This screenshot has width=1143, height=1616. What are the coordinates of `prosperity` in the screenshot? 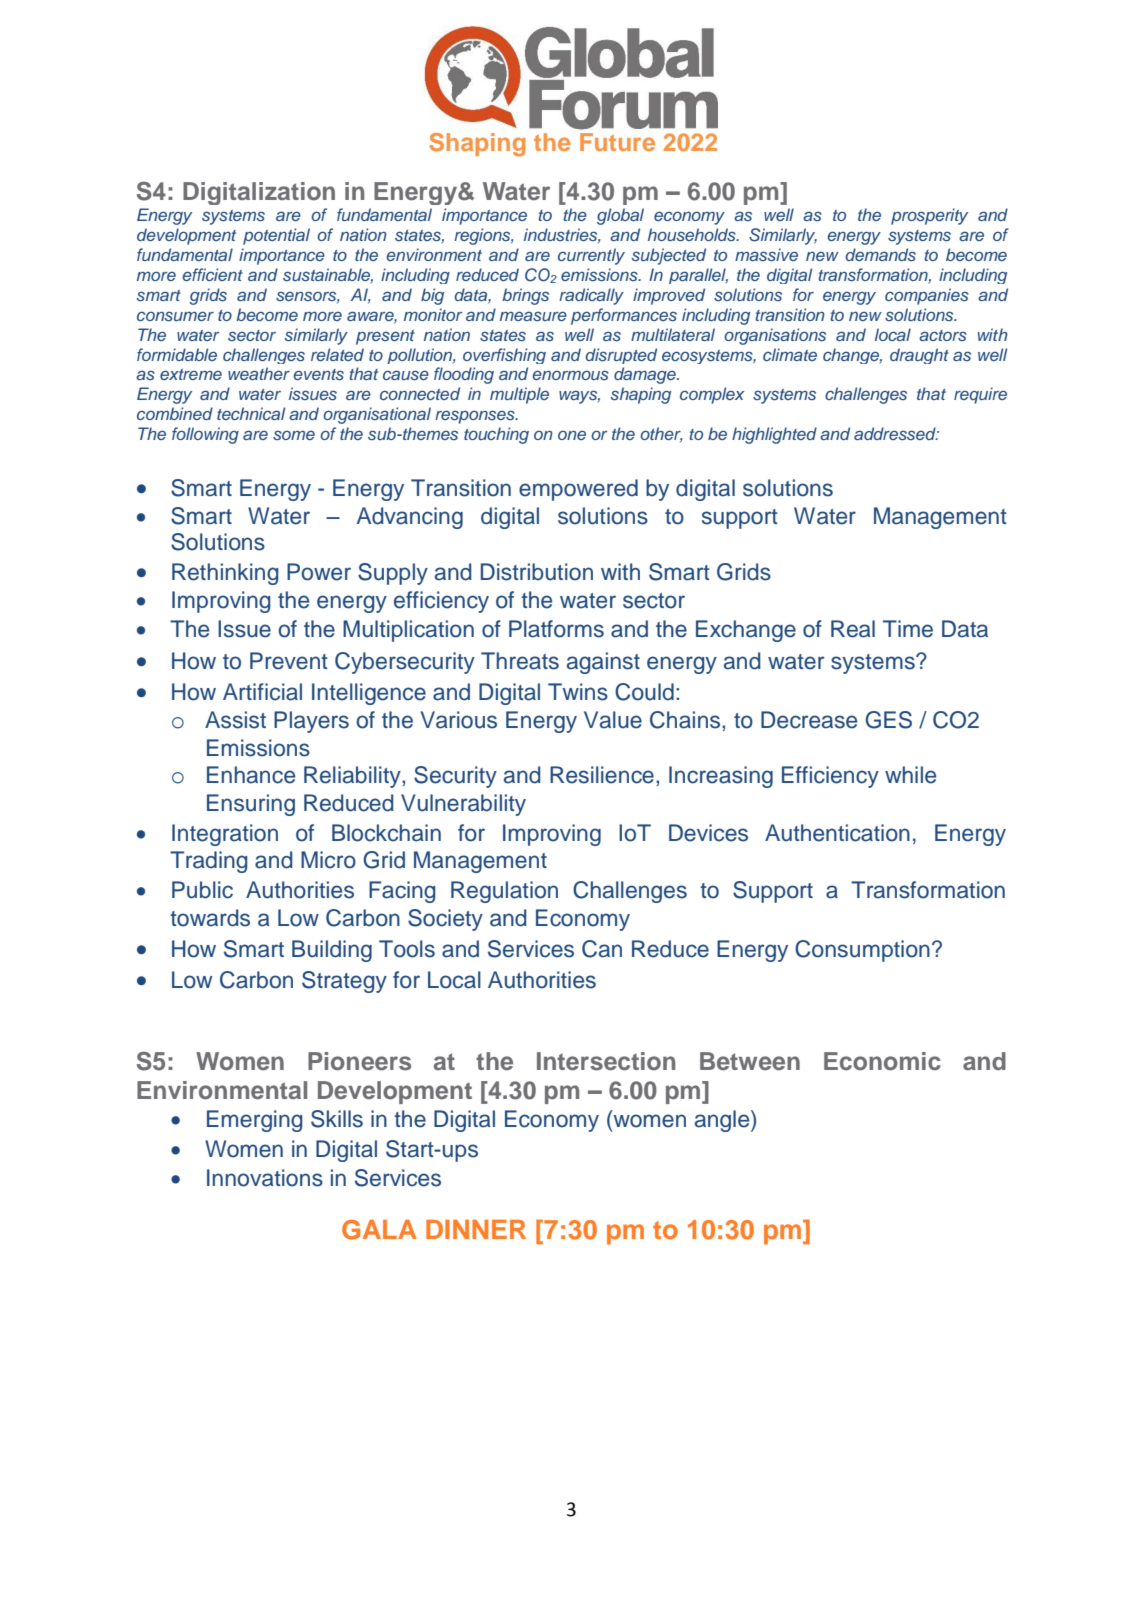 It's located at (929, 216).
